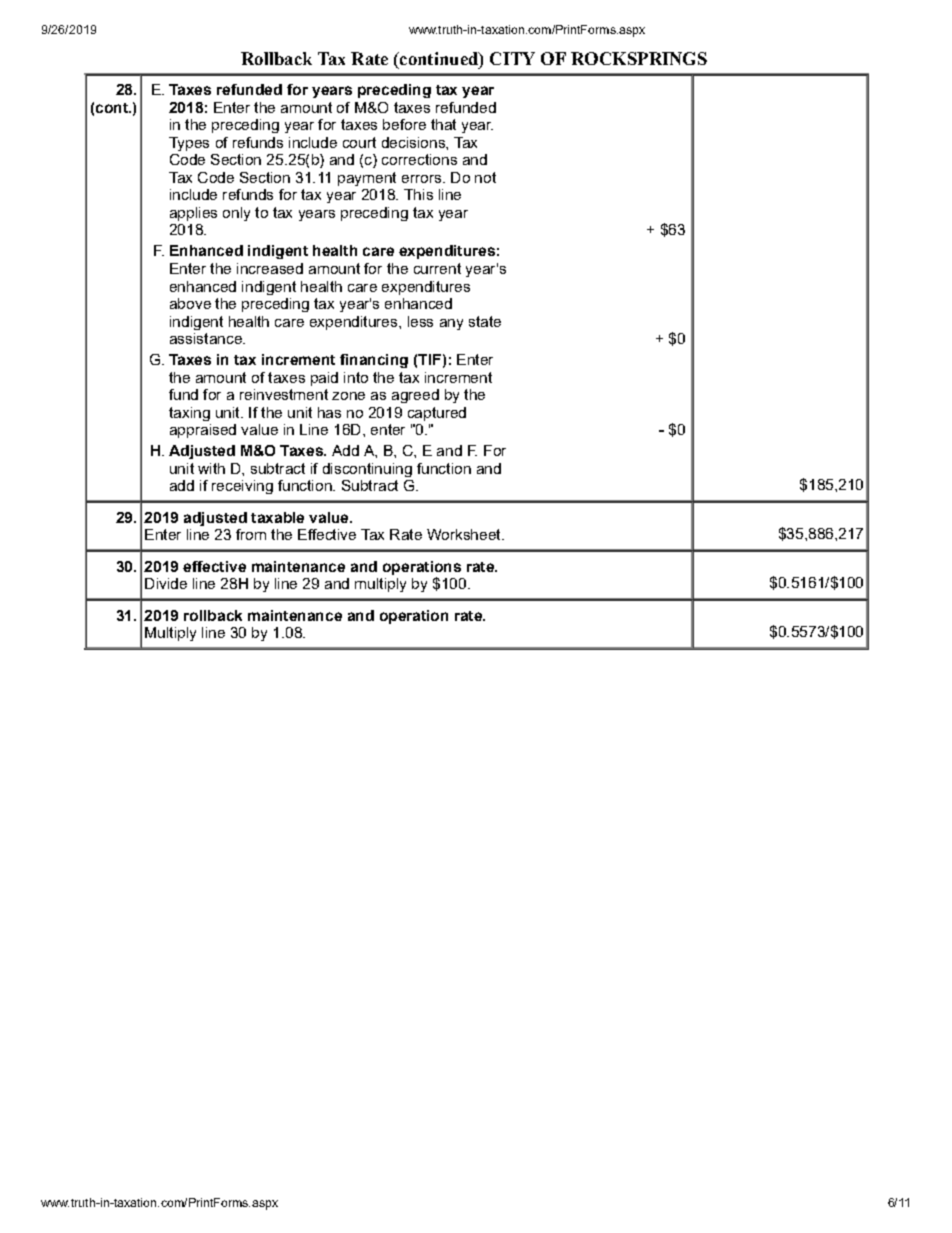 This image has height=1233, width=952. What do you see at coordinates (374, 361) in the image?
I see `financing` at bounding box center [374, 361].
